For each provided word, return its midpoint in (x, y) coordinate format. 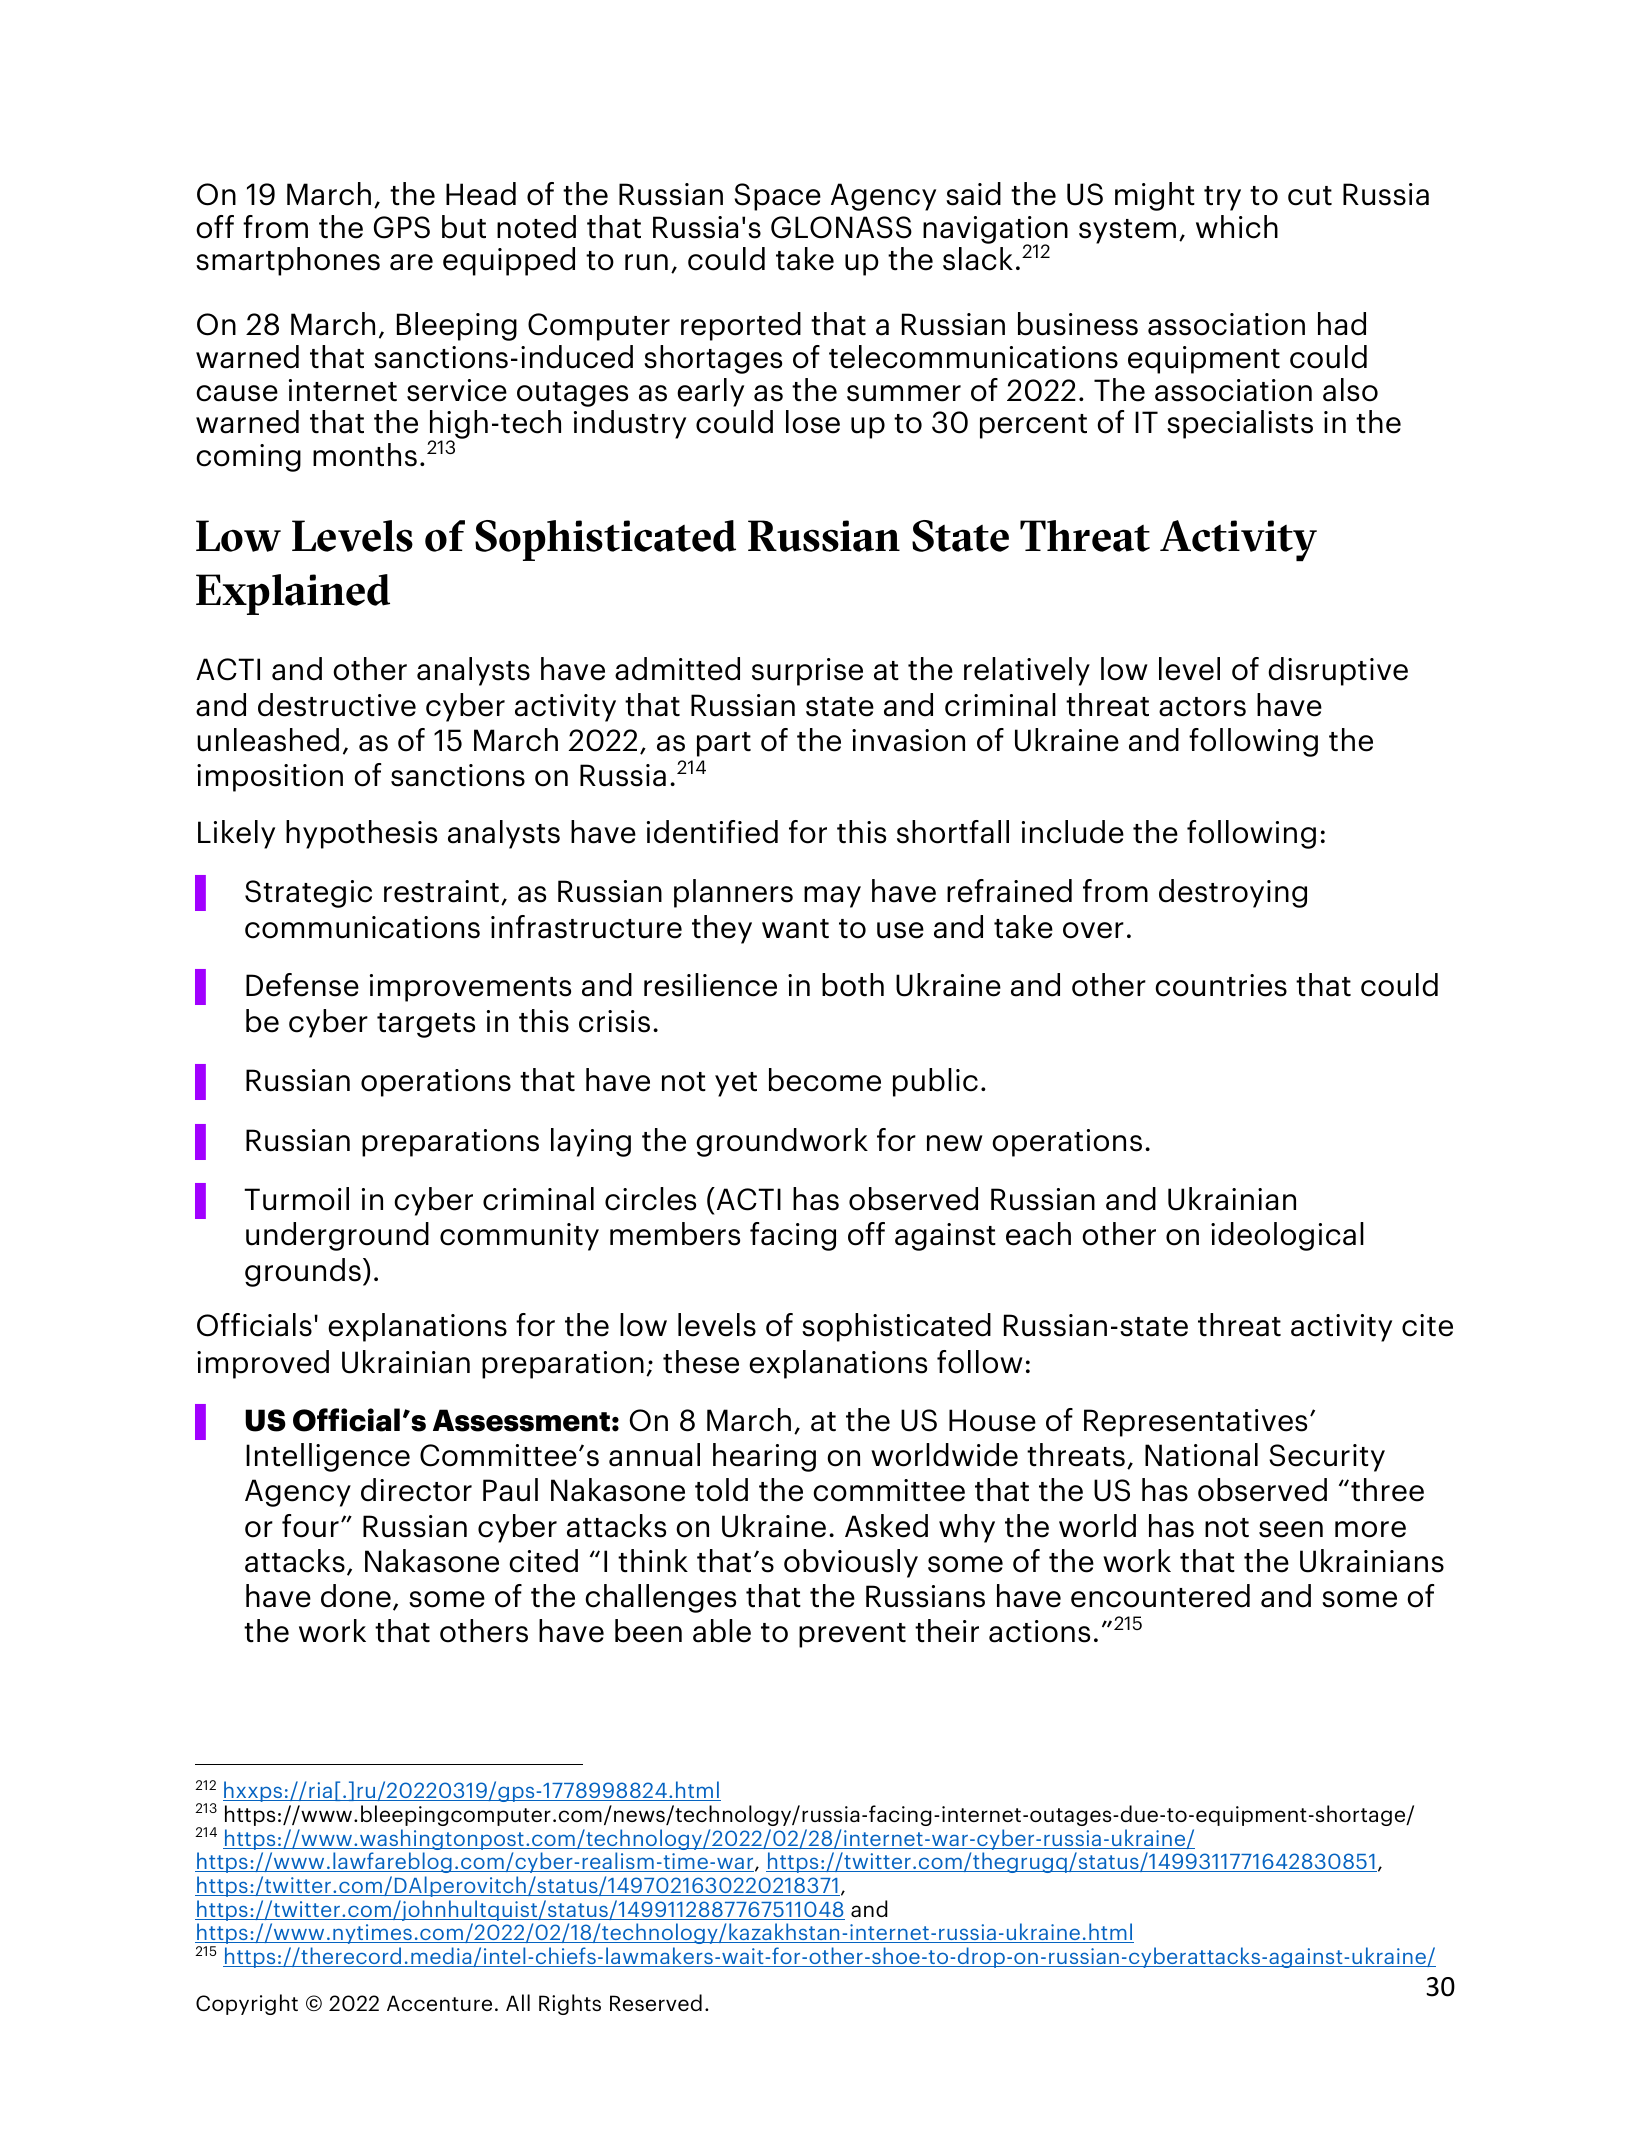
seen (1291, 1529)
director (416, 1490)
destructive (337, 705)
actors (1202, 707)
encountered (1160, 1596)
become (825, 1080)
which (1237, 227)
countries (1221, 985)
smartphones (288, 261)
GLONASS (841, 227)
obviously (851, 1563)
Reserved (656, 2002)
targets (426, 1025)
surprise (807, 672)
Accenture (439, 2003)
